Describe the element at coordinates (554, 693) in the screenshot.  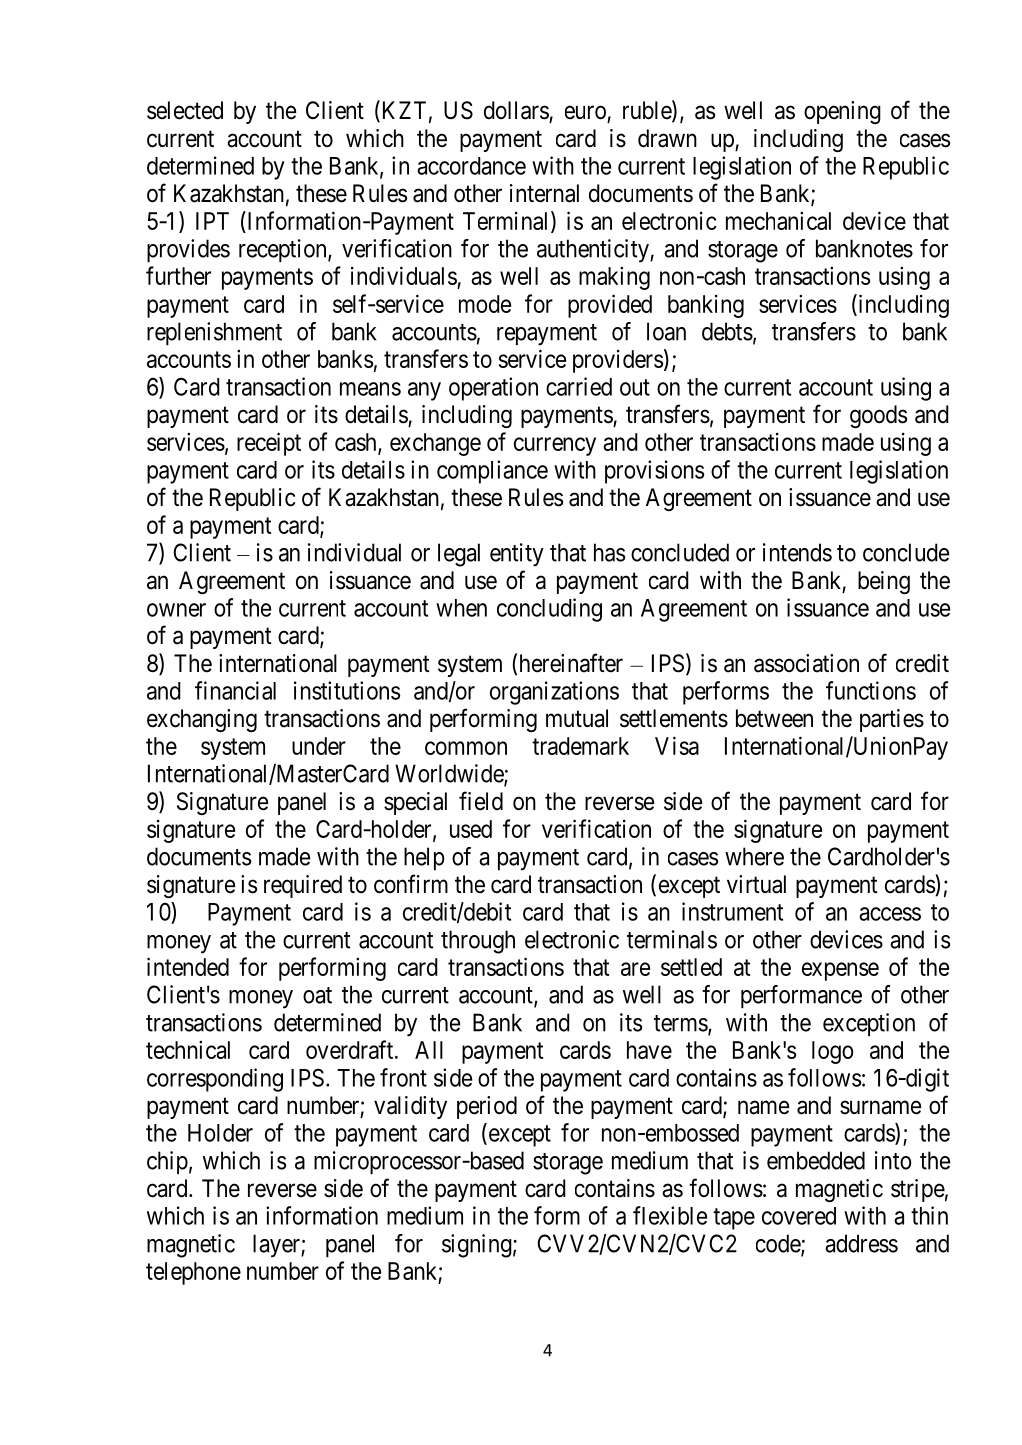
I see `organizations` at that location.
